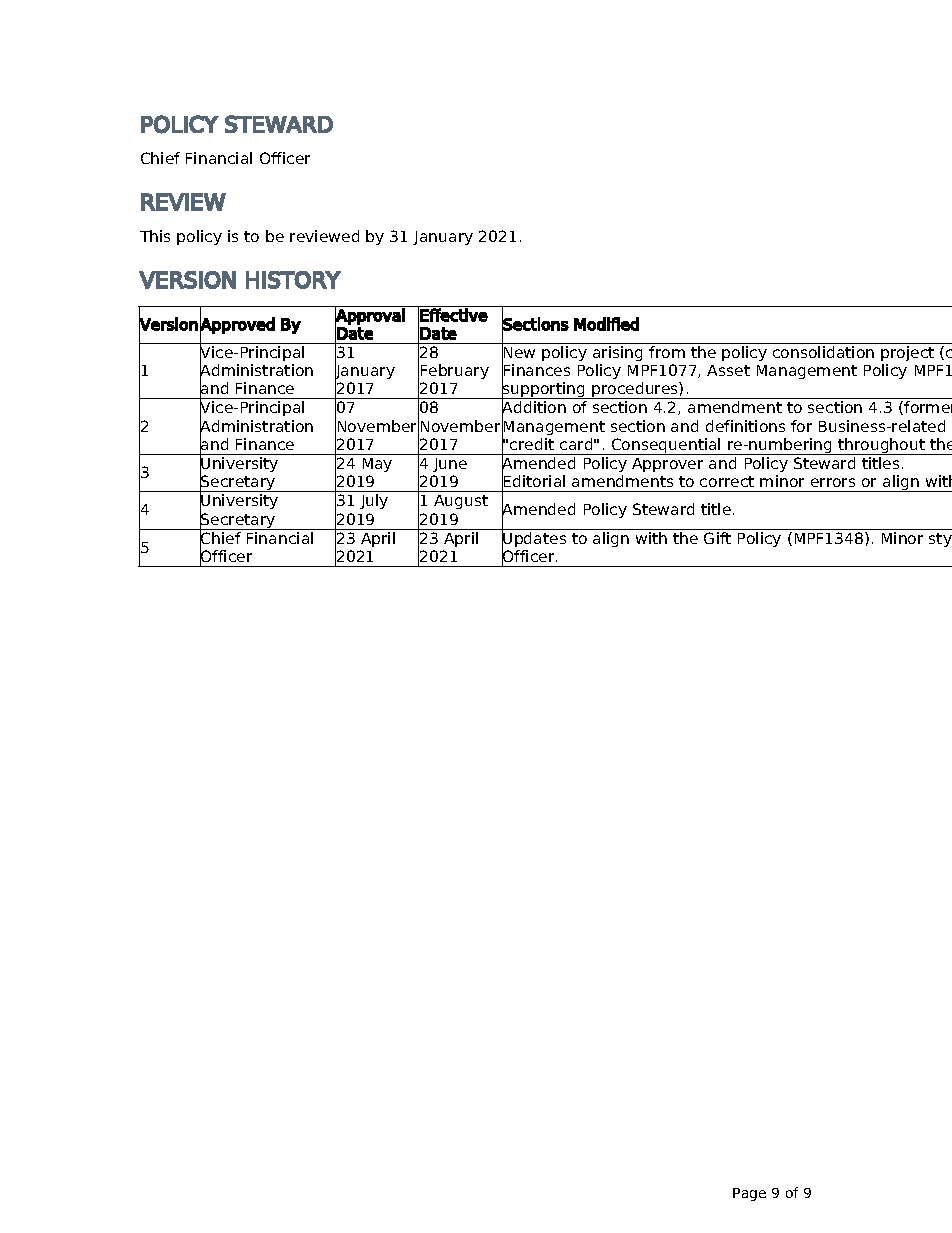  I want to click on consolidation, so click(823, 352).
